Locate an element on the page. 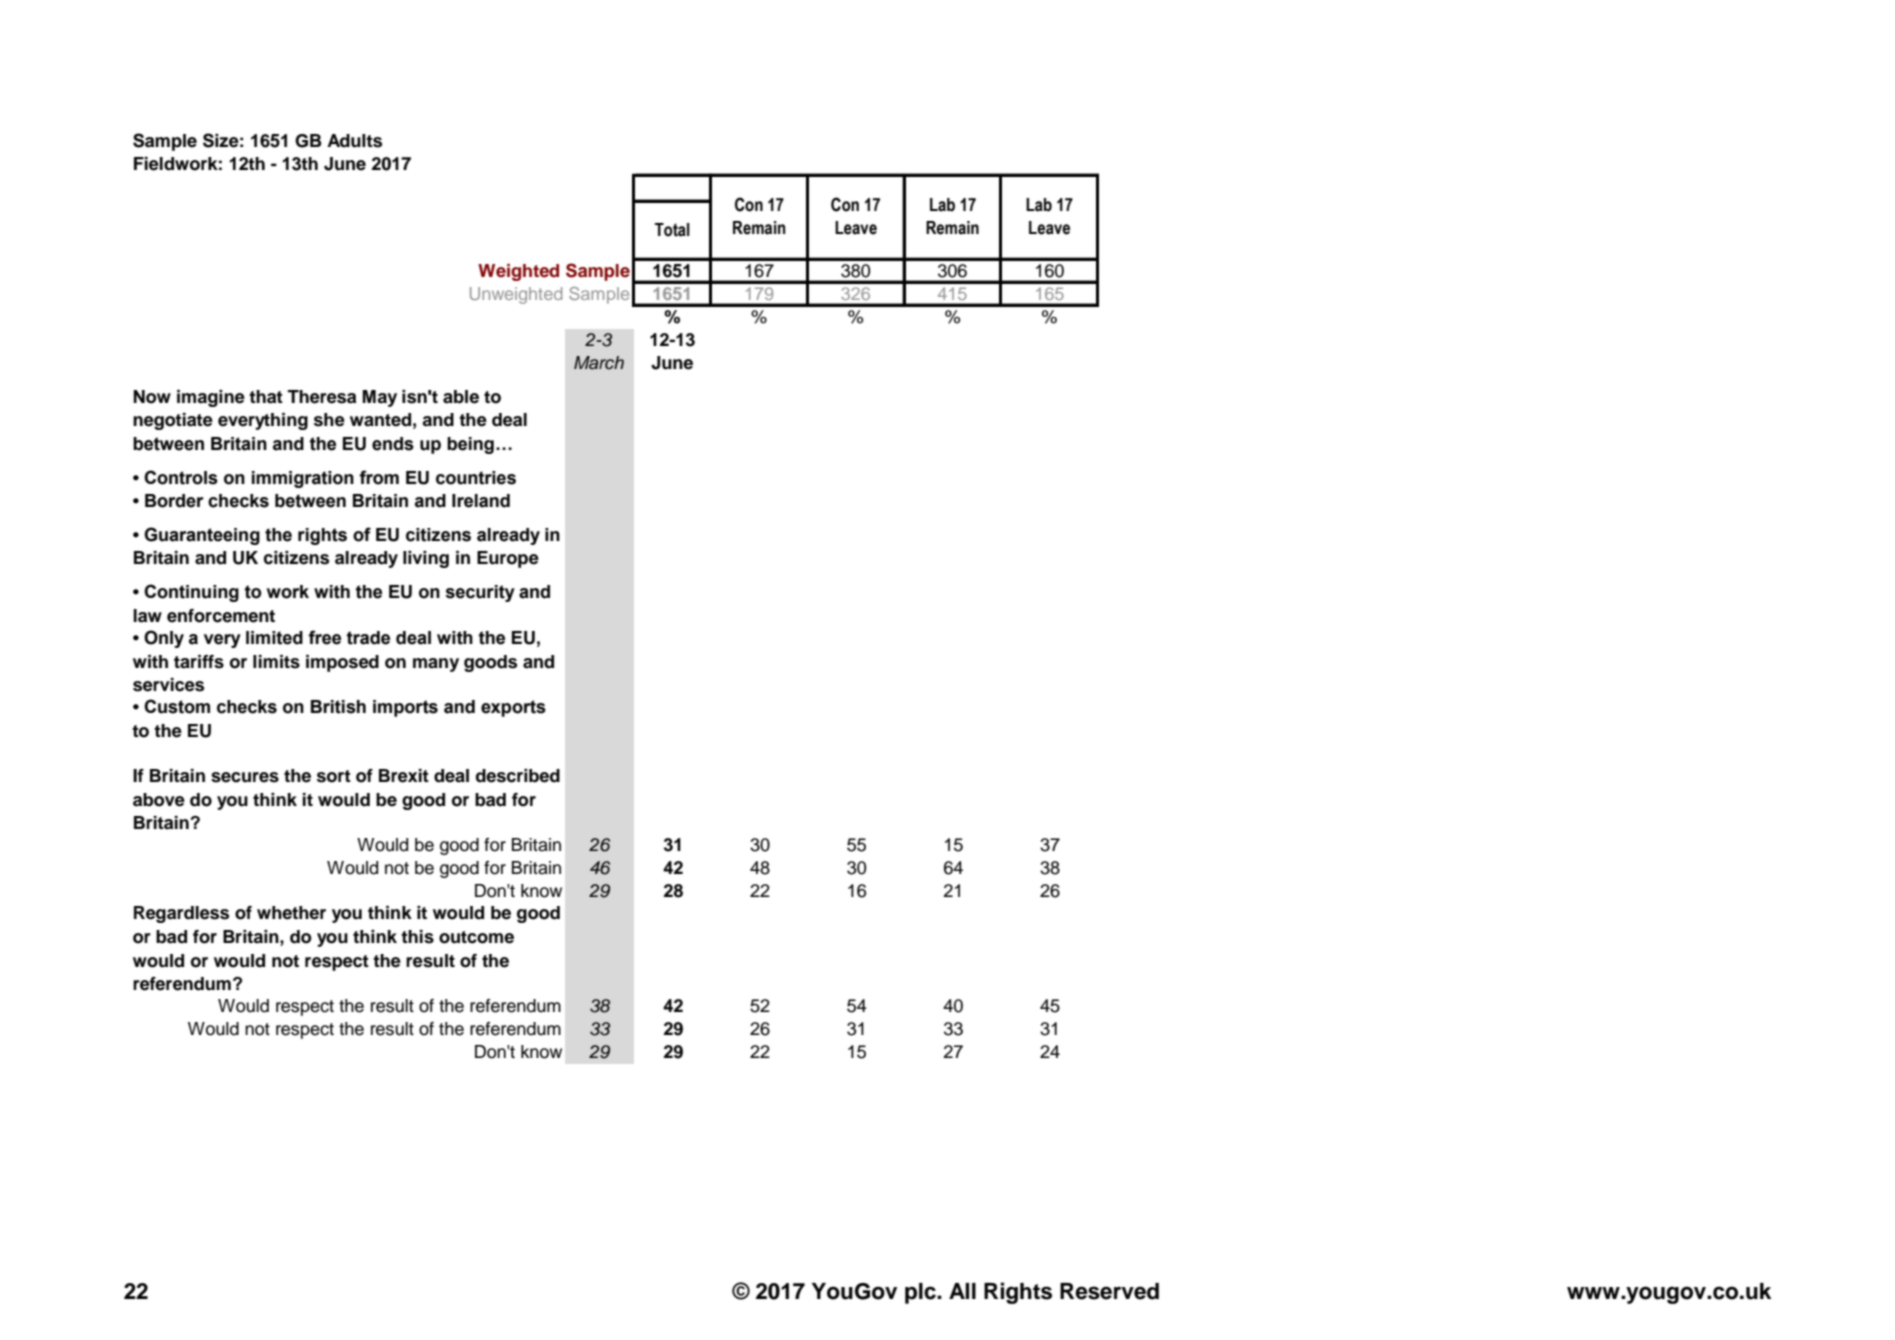 This document has width=1895, height=1340. Adults is located at coordinates (354, 141).
